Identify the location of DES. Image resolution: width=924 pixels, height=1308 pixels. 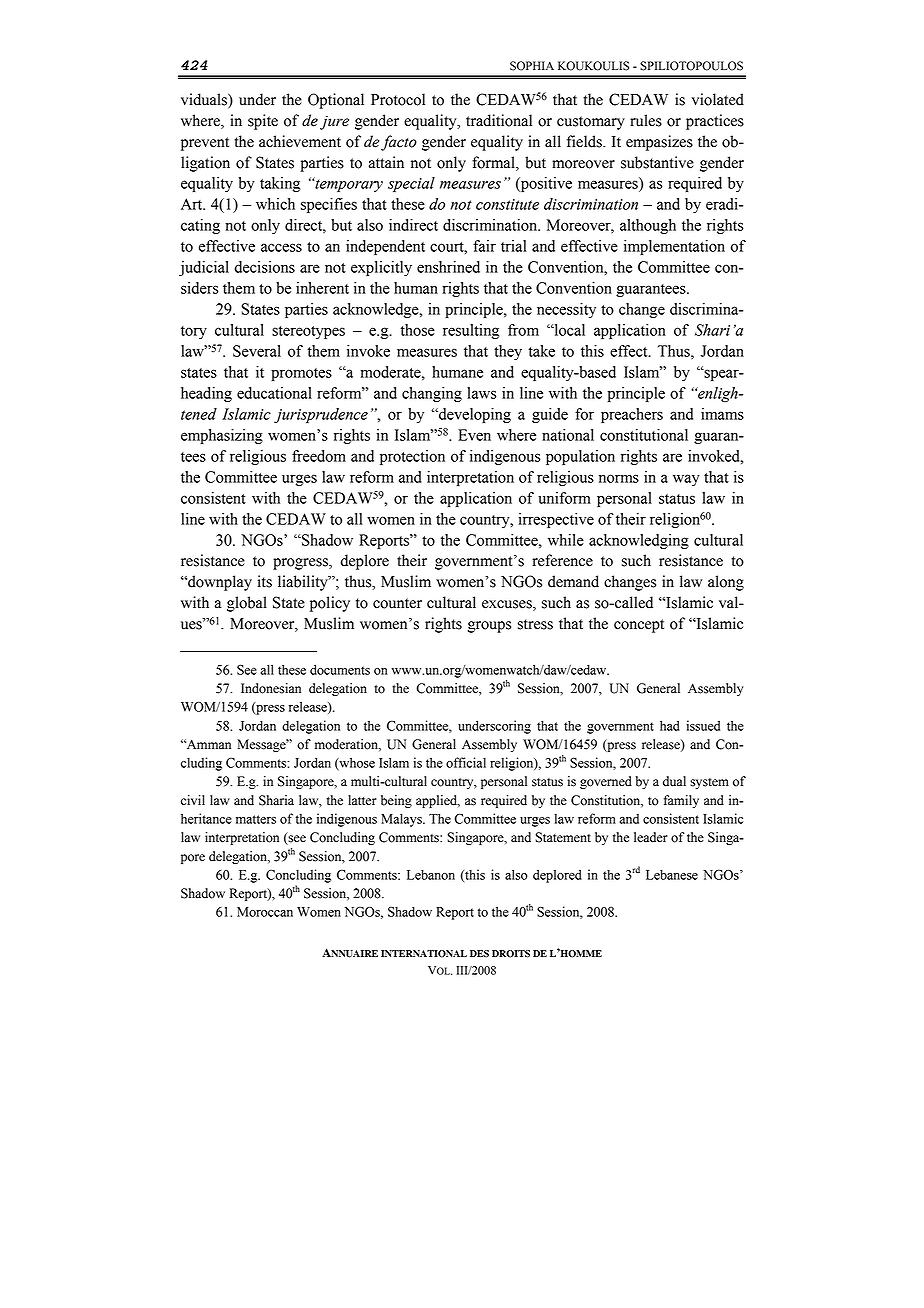
(479, 954).
